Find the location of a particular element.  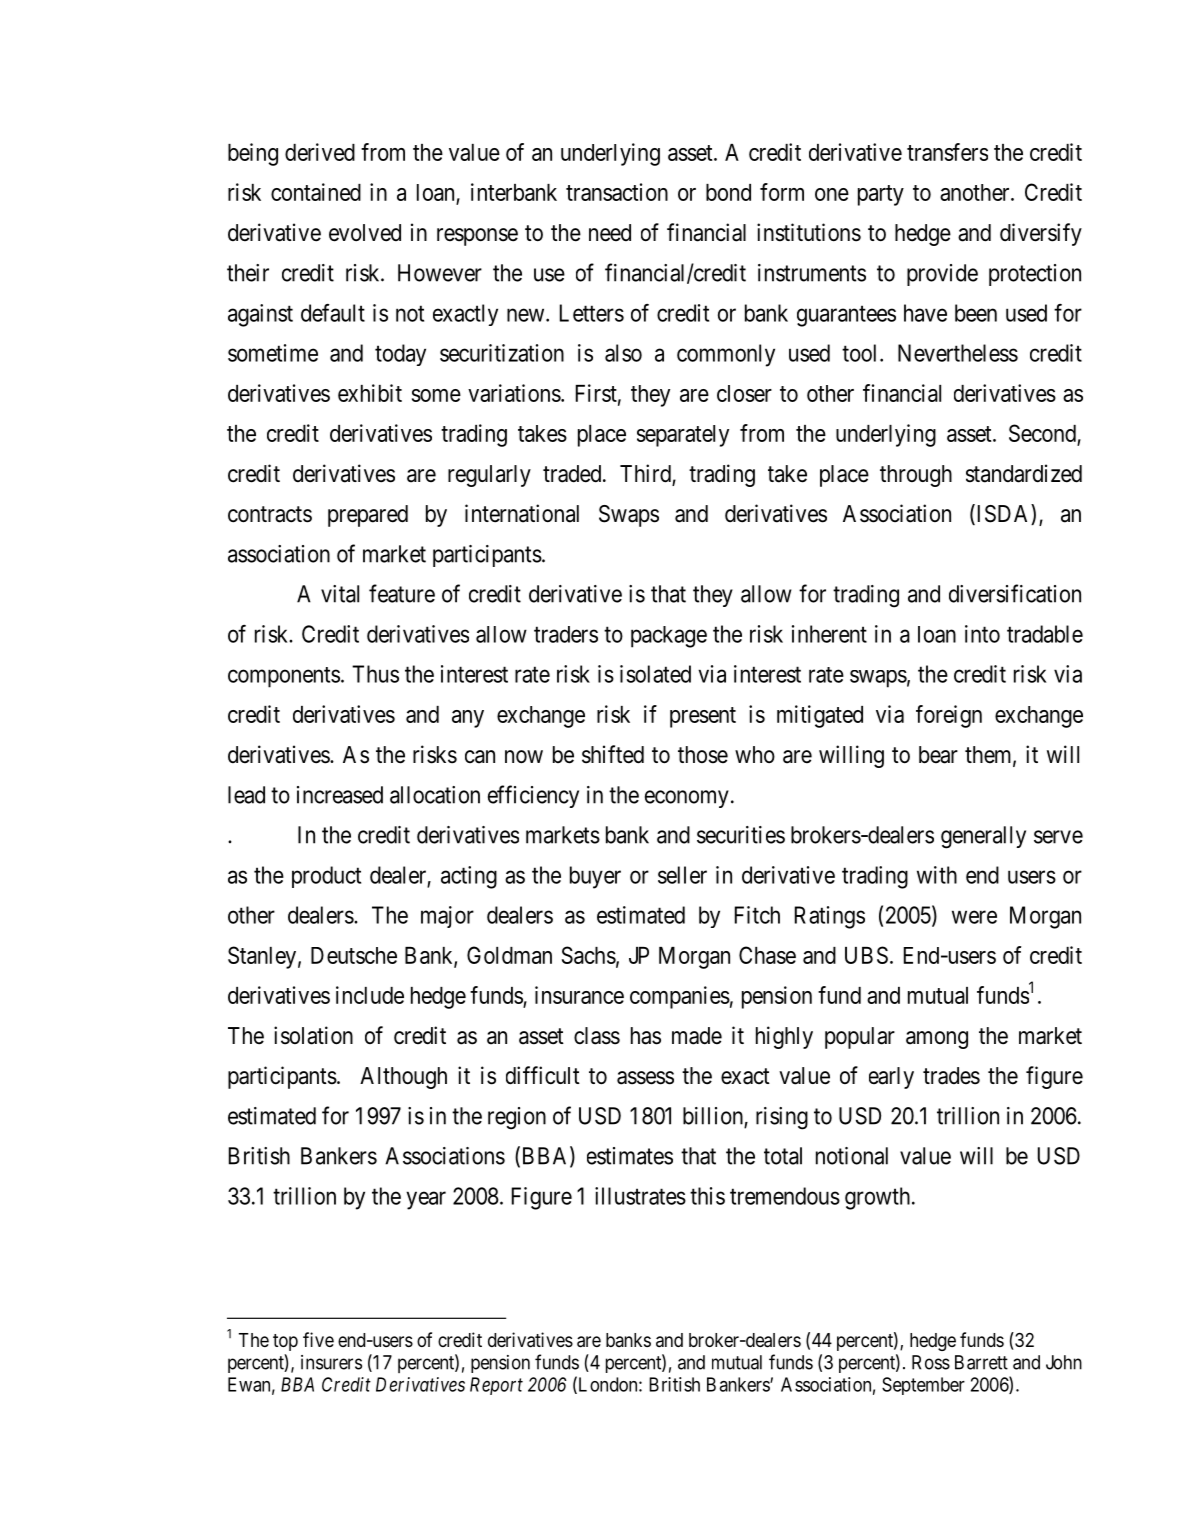

Report is located at coordinates (496, 1386).
